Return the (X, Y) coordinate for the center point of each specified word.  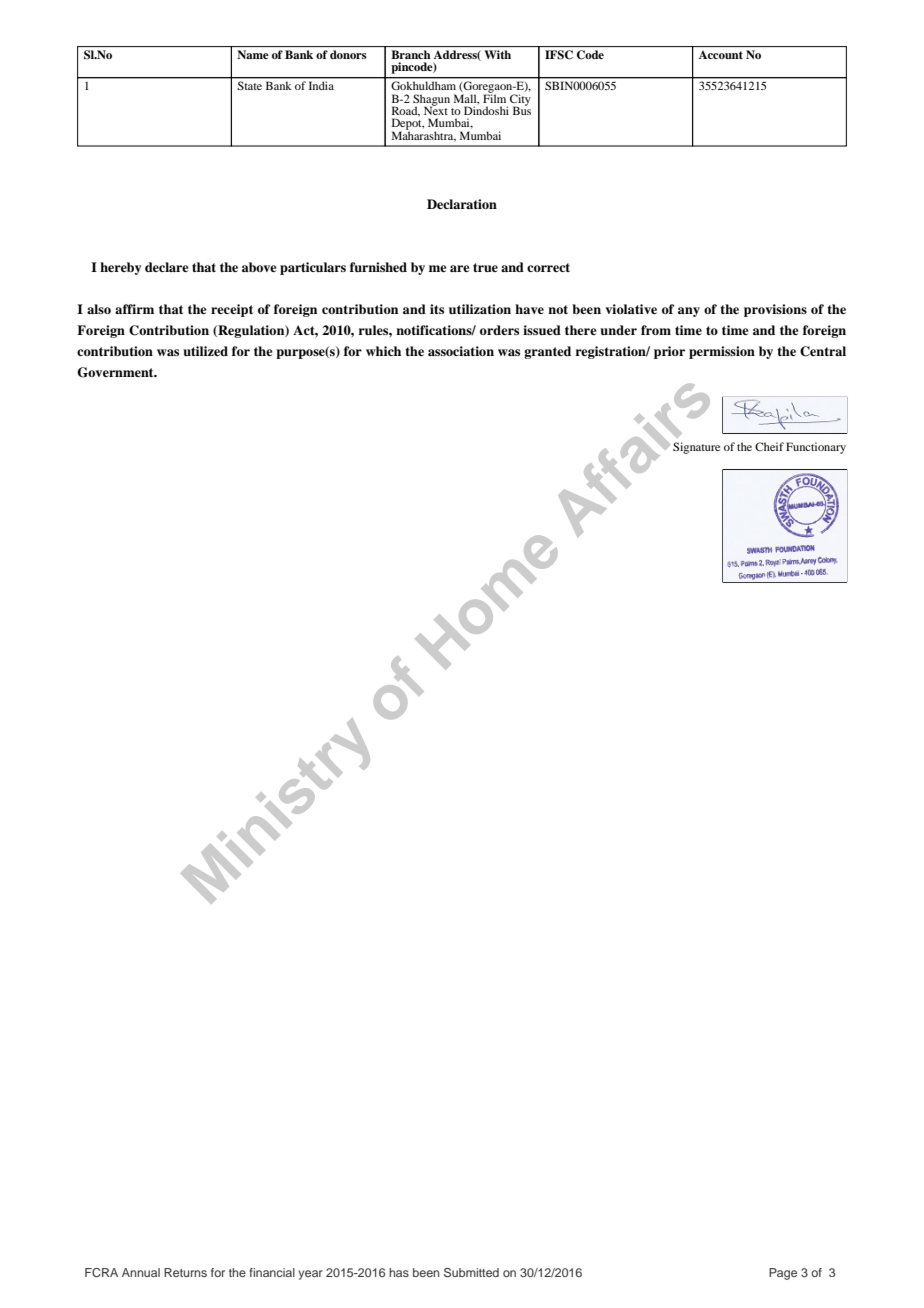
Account (721, 55)
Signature (696, 448)
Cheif (769, 446)
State (250, 85)
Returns (185, 1272)
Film (494, 97)
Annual (141, 1272)
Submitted (471, 1272)
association (461, 351)
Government (116, 372)
